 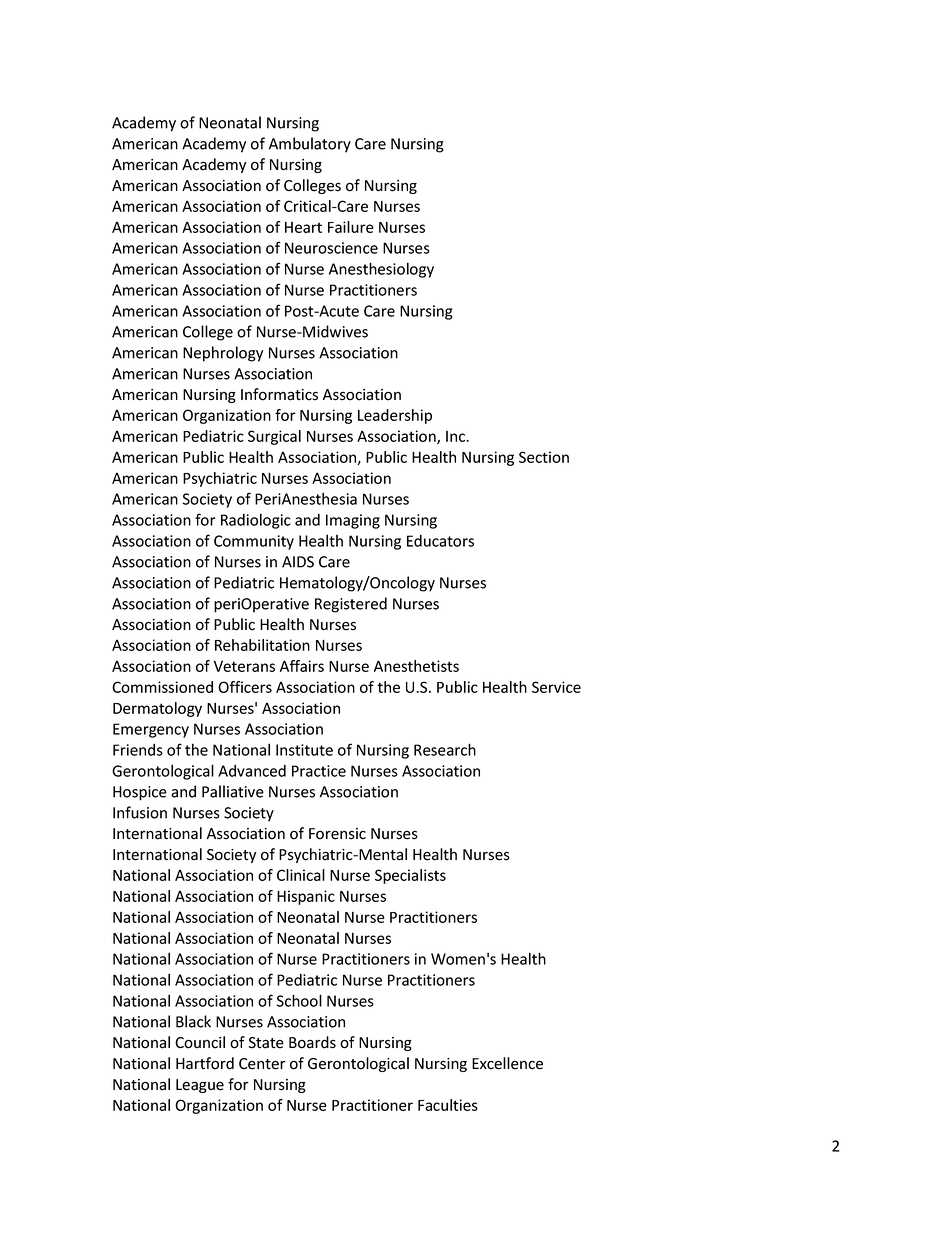 What do you see at coordinates (544, 457) in the screenshot?
I see `Section` at bounding box center [544, 457].
